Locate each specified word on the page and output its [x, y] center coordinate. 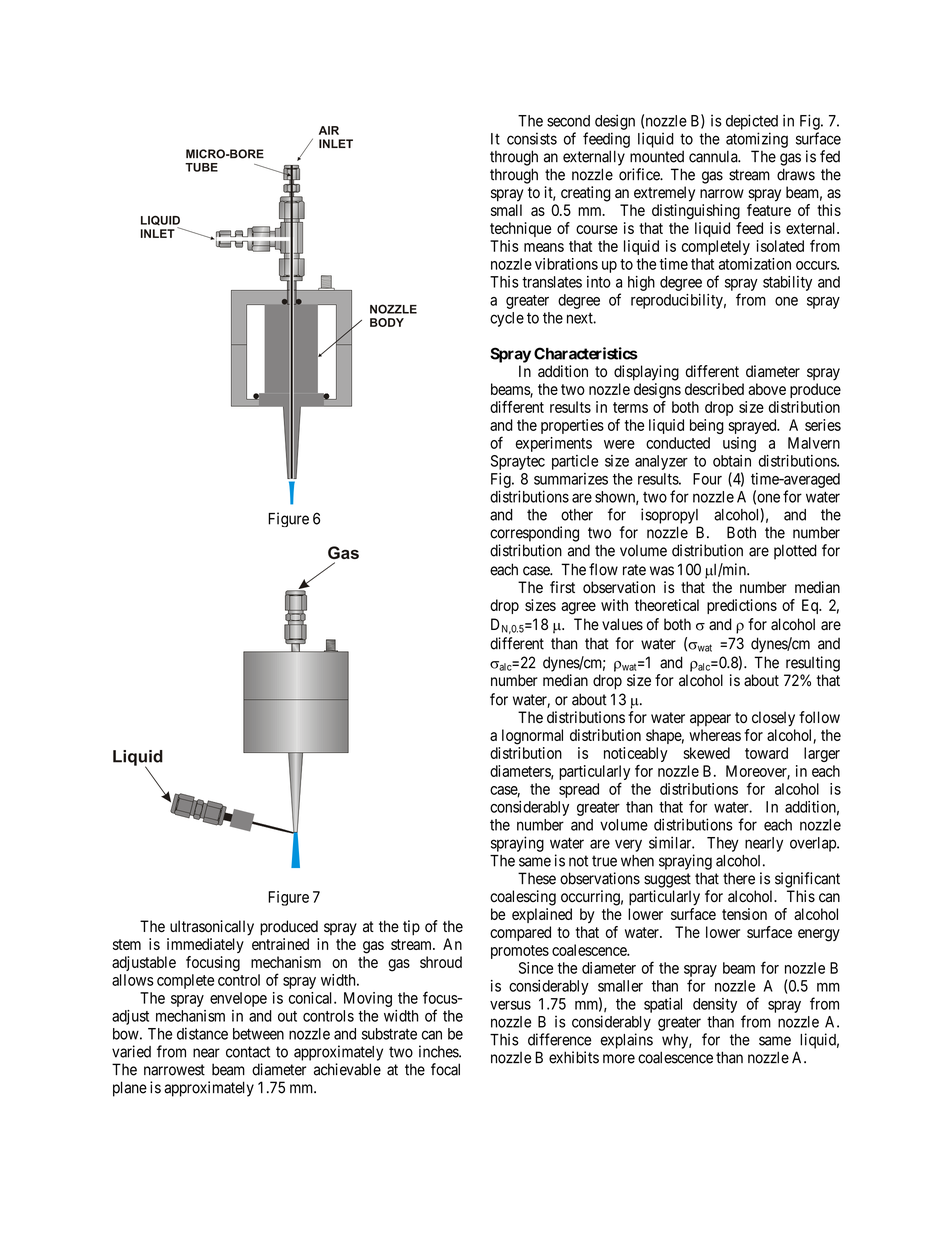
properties [572, 426]
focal [445, 1069]
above [767, 389]
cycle [507, 319]
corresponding [534, 534]
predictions [742, 606]
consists [532, 138]
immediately [205, 945]
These [537, 878]
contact [248, 1052]
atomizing [757, 140]
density [715, 1005]
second [568, 121]
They [723, 844]
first [562, 587]
